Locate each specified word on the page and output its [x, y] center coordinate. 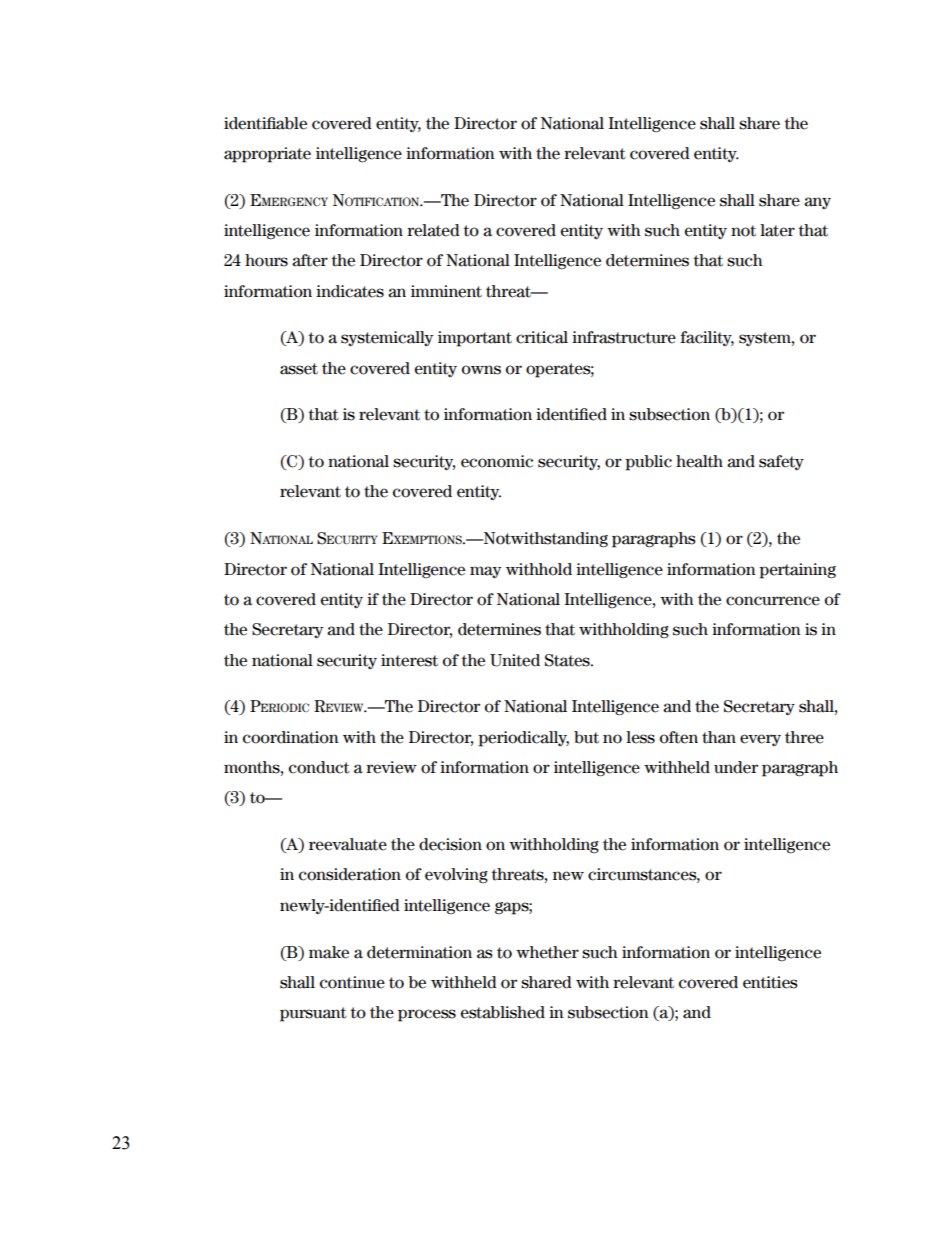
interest [409, 660]
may [485, 572]
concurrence [773, 601]
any [817, 203]
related [433, 230]
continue [352, 982]
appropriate [267, 155]
